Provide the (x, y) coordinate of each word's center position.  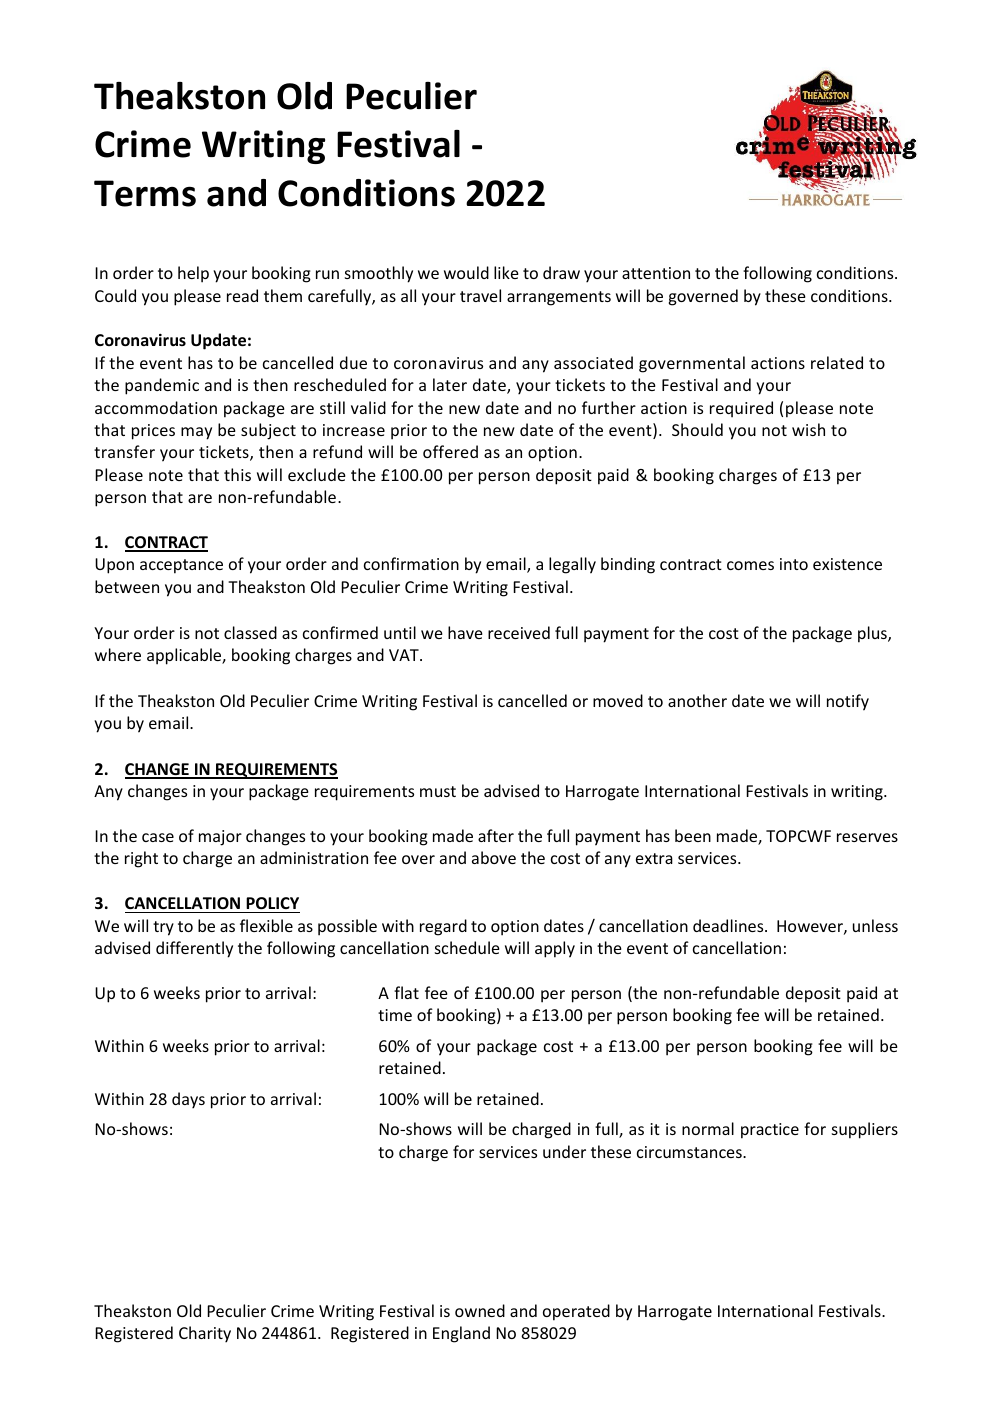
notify (848, 702)
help (193, 274)
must (438, 791)
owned (480, 1310)
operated (576, 1312)
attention (656, 273)
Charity (205, 1334)
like (506, 272)
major (220, 838)
